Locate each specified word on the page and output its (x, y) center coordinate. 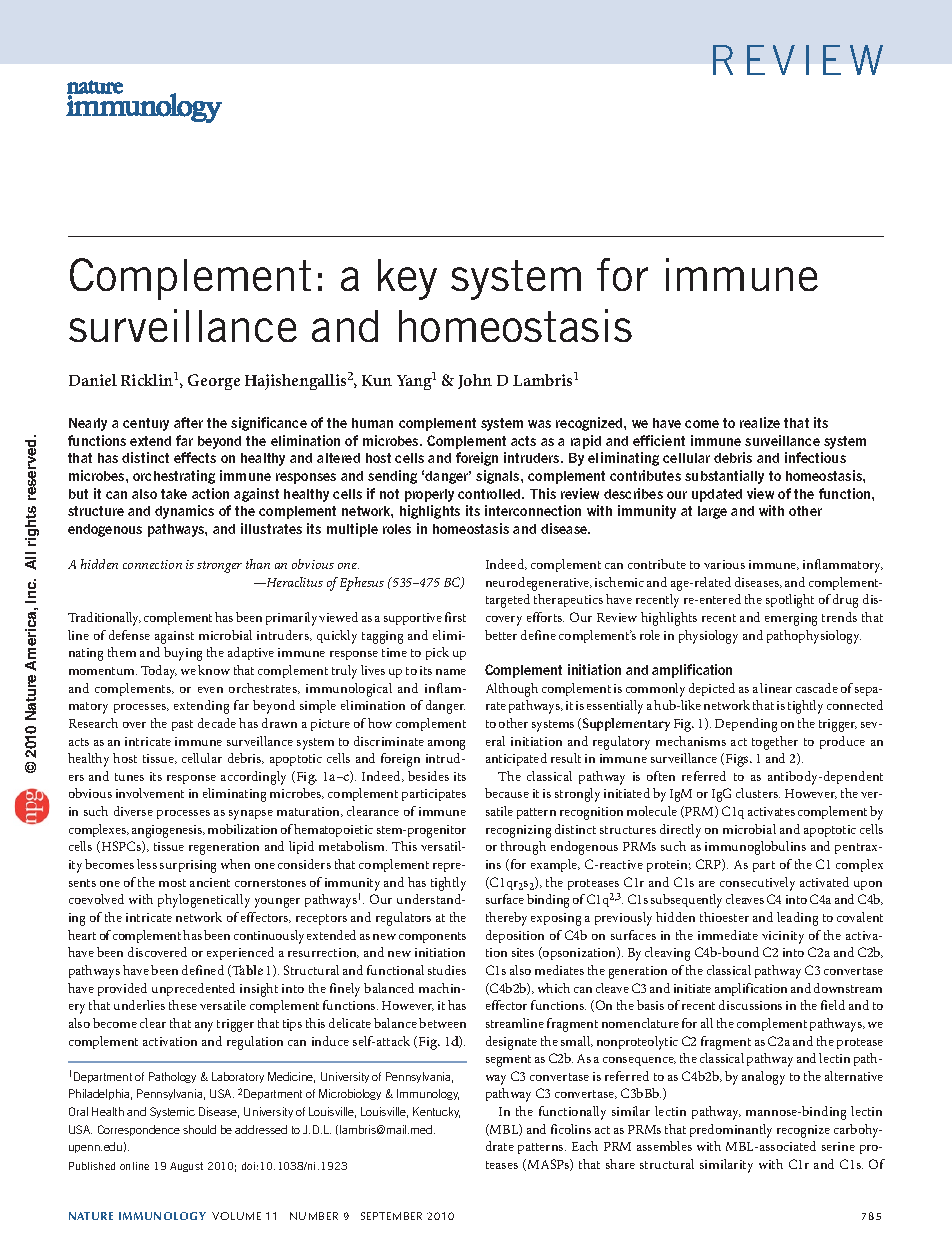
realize (760, 422)
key (407, 279)
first (455, 617)
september (391, 1216)
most (172, 883)
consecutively (757, 884)
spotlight (790, 601)
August (186, 1167)
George (214, 382)
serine (838, 1146)
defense (129, 635)
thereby (506, 919)
